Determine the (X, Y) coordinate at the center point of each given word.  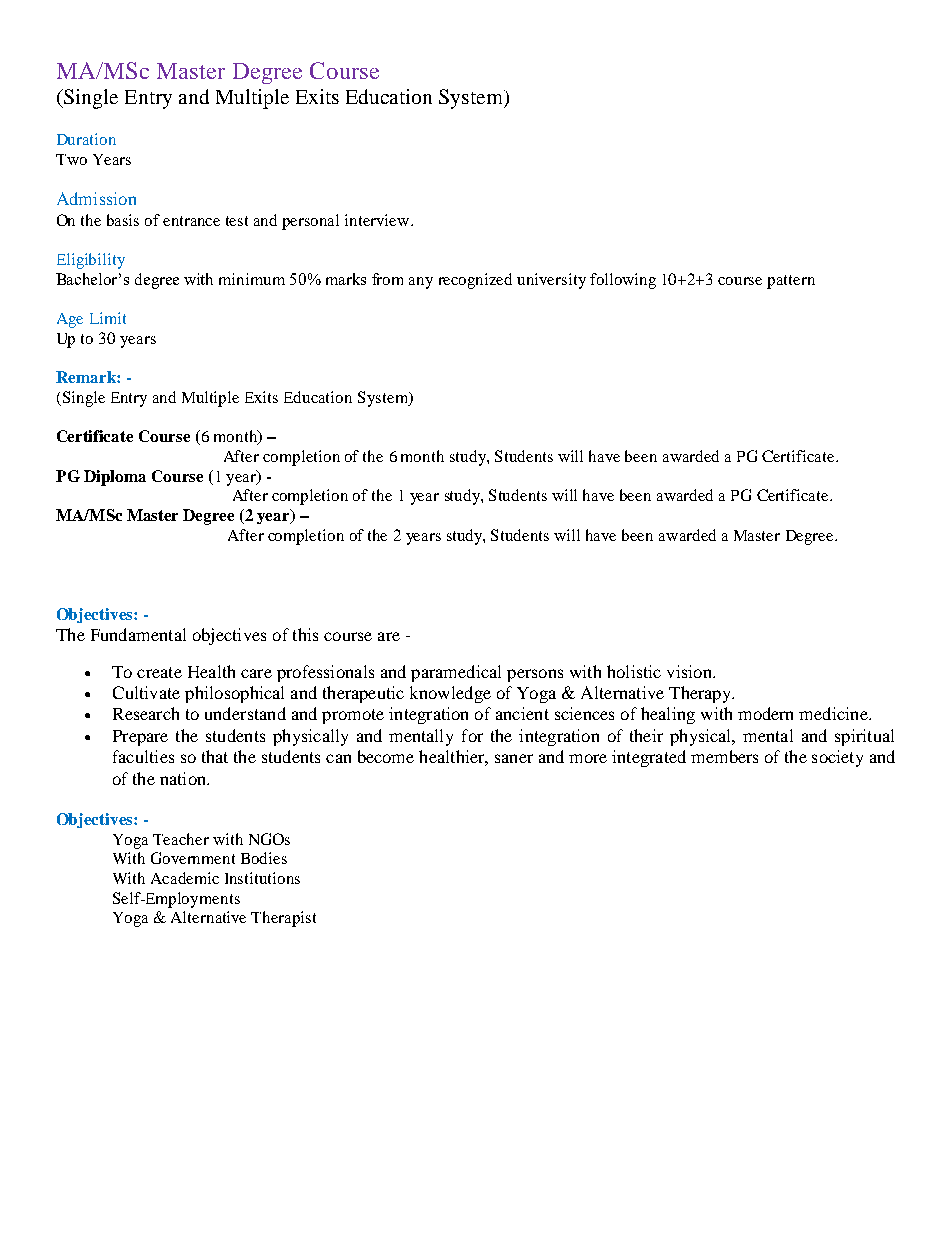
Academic (185, 878)
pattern (791, 282)
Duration (86, 139)
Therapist (283, 919)
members (724, 756)
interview (378, 220)
